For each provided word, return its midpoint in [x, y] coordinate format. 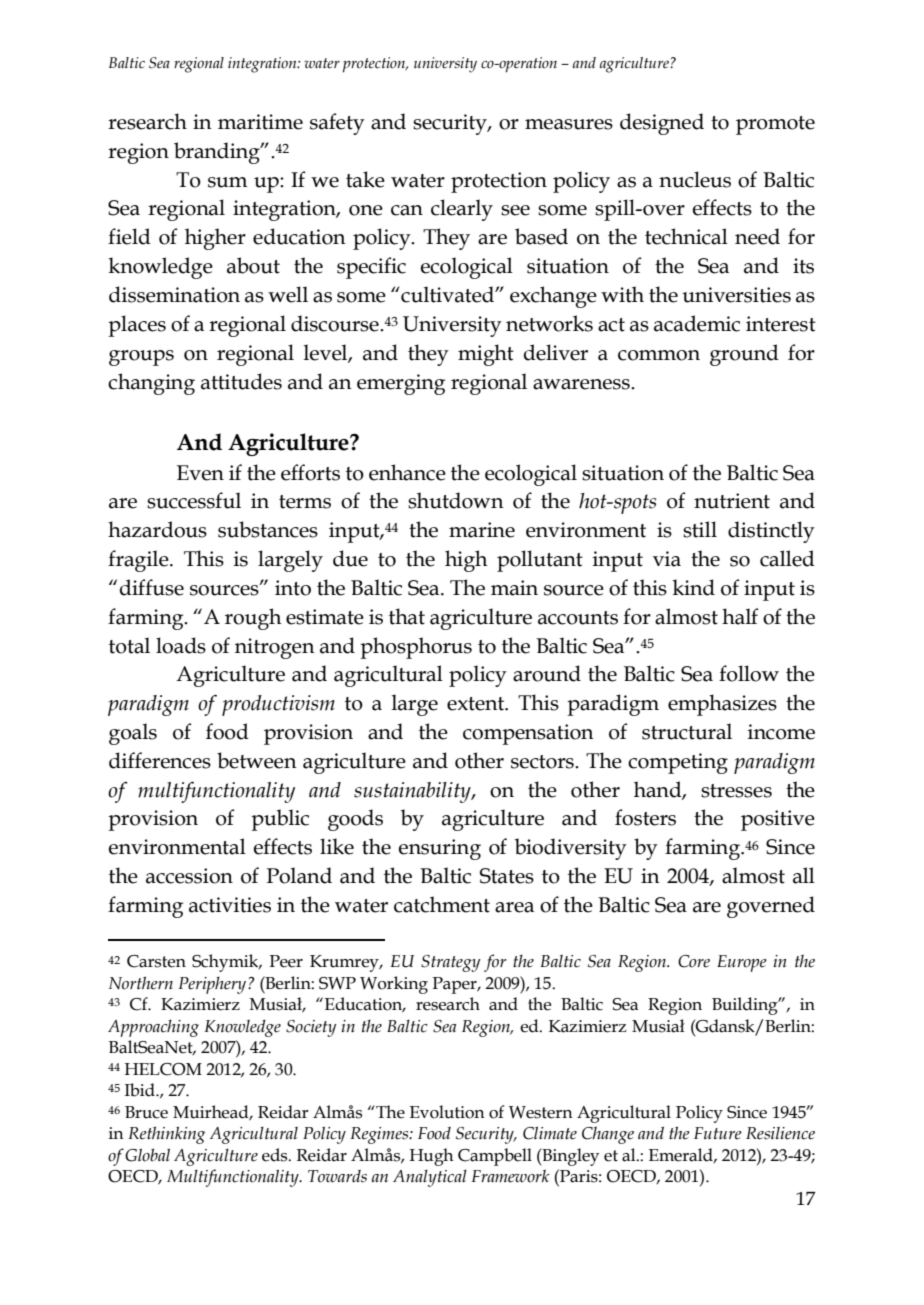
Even [200, 473]
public [280, 820]
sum [228, 182]
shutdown [456, 500]
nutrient [732, 501]
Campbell [495, 1157]
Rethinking [166, 1135]
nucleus [695, 179]
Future [718, 1133]
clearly [462, 210]
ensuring [440, 849]
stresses [736, 791]
